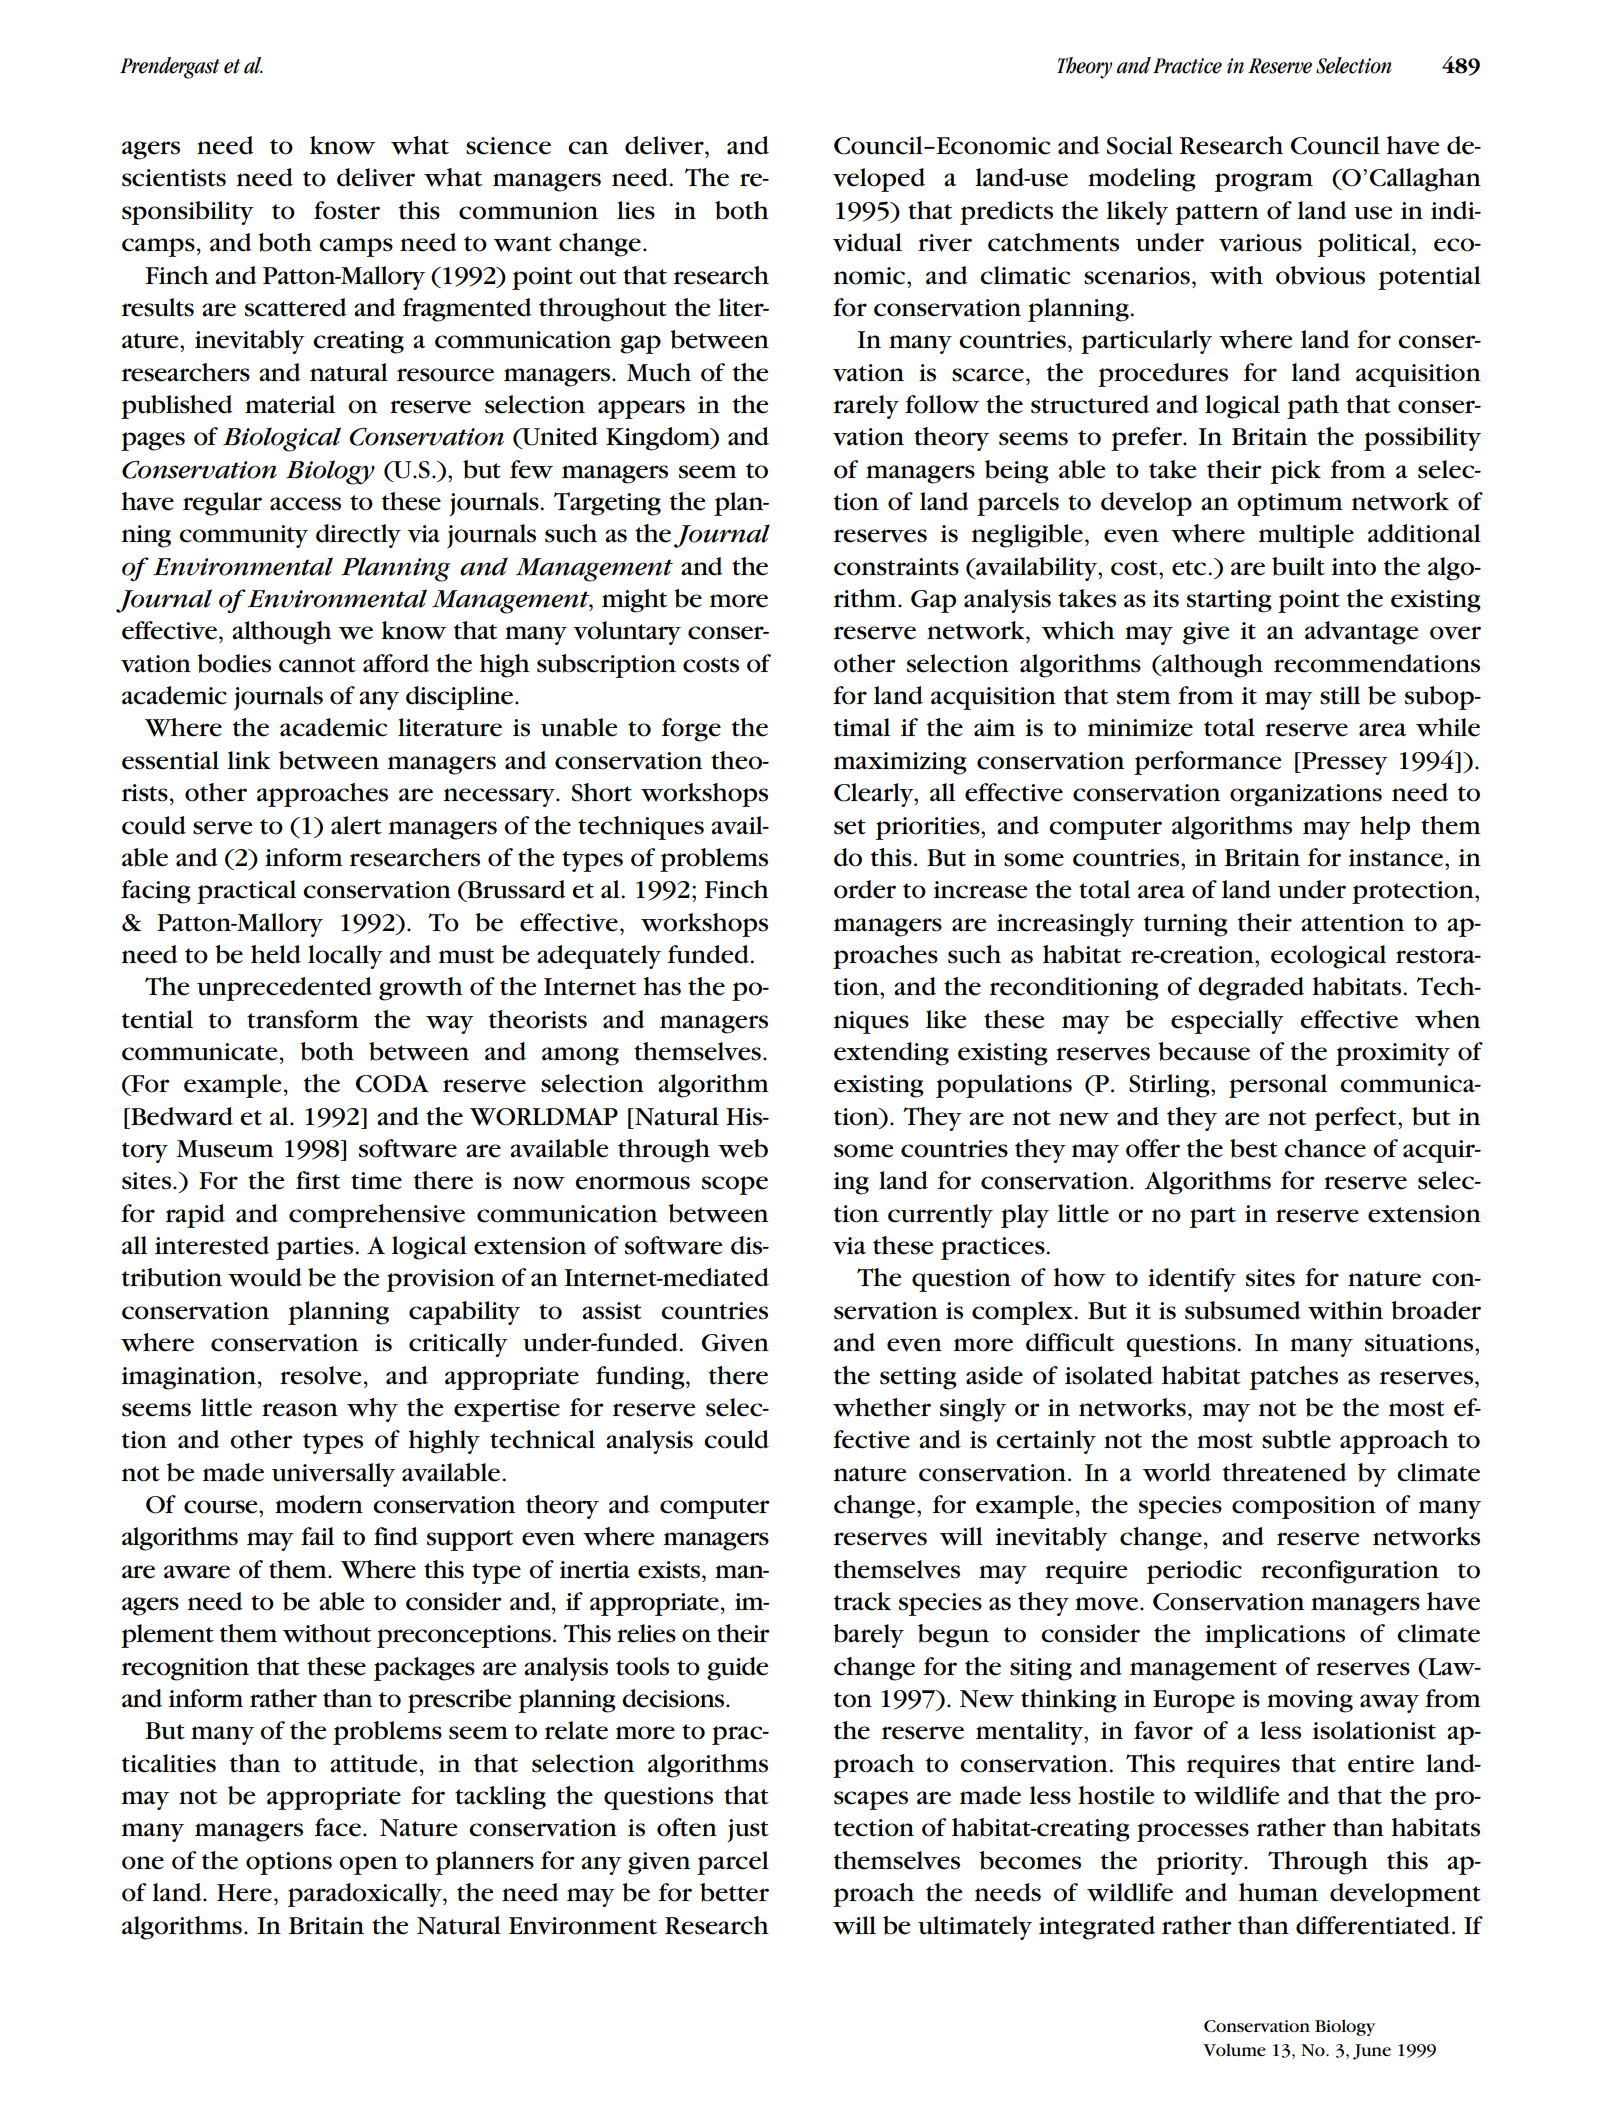  What do you see at coordinates (1264, 182) in the screenshot?
I see `program` at bounding box center [1264, 182].
